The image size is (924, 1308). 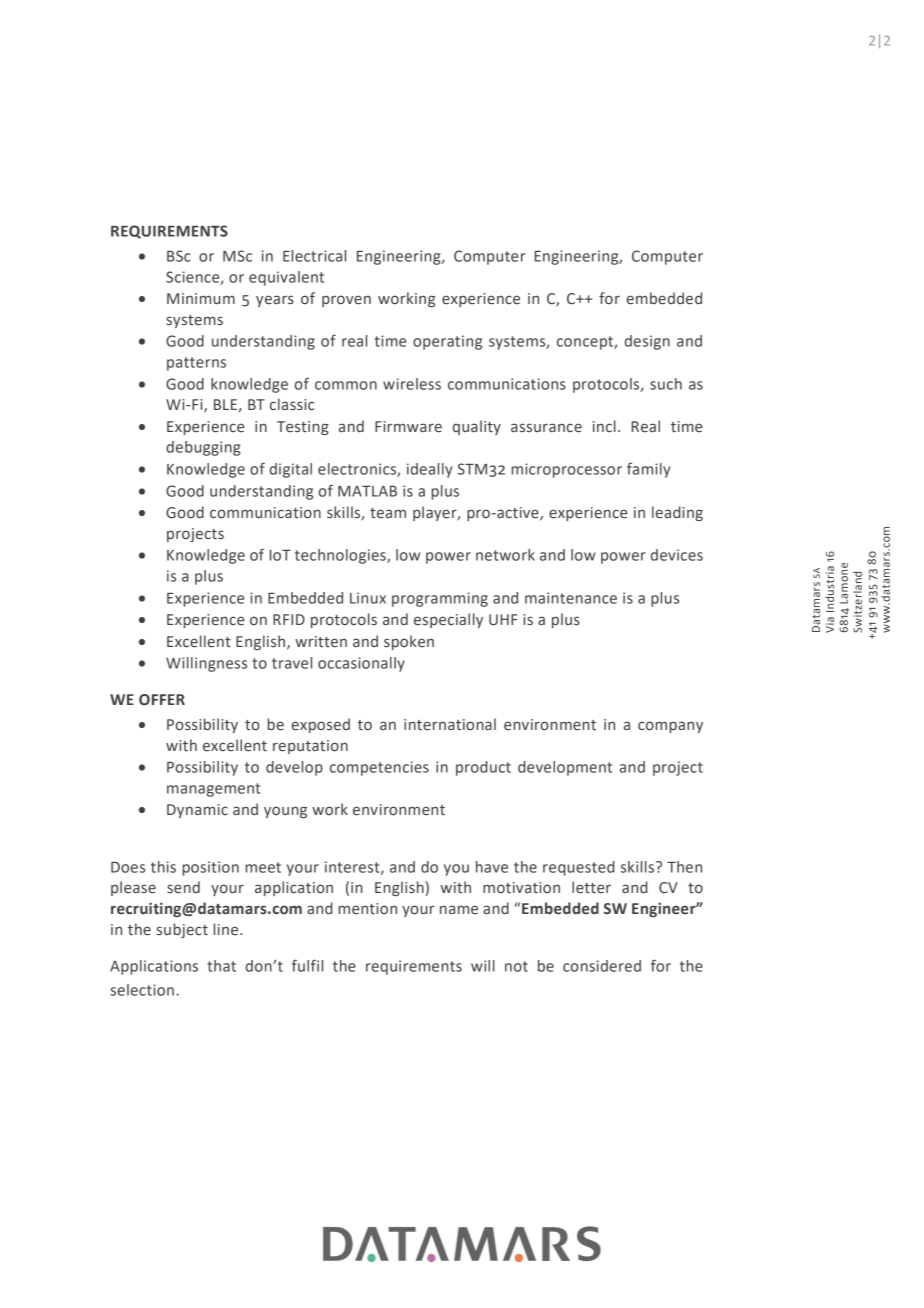 What do you see at coordinates (408, 427) in the screenshot?
I see `Firmware` at bounding box center [408, 427].
